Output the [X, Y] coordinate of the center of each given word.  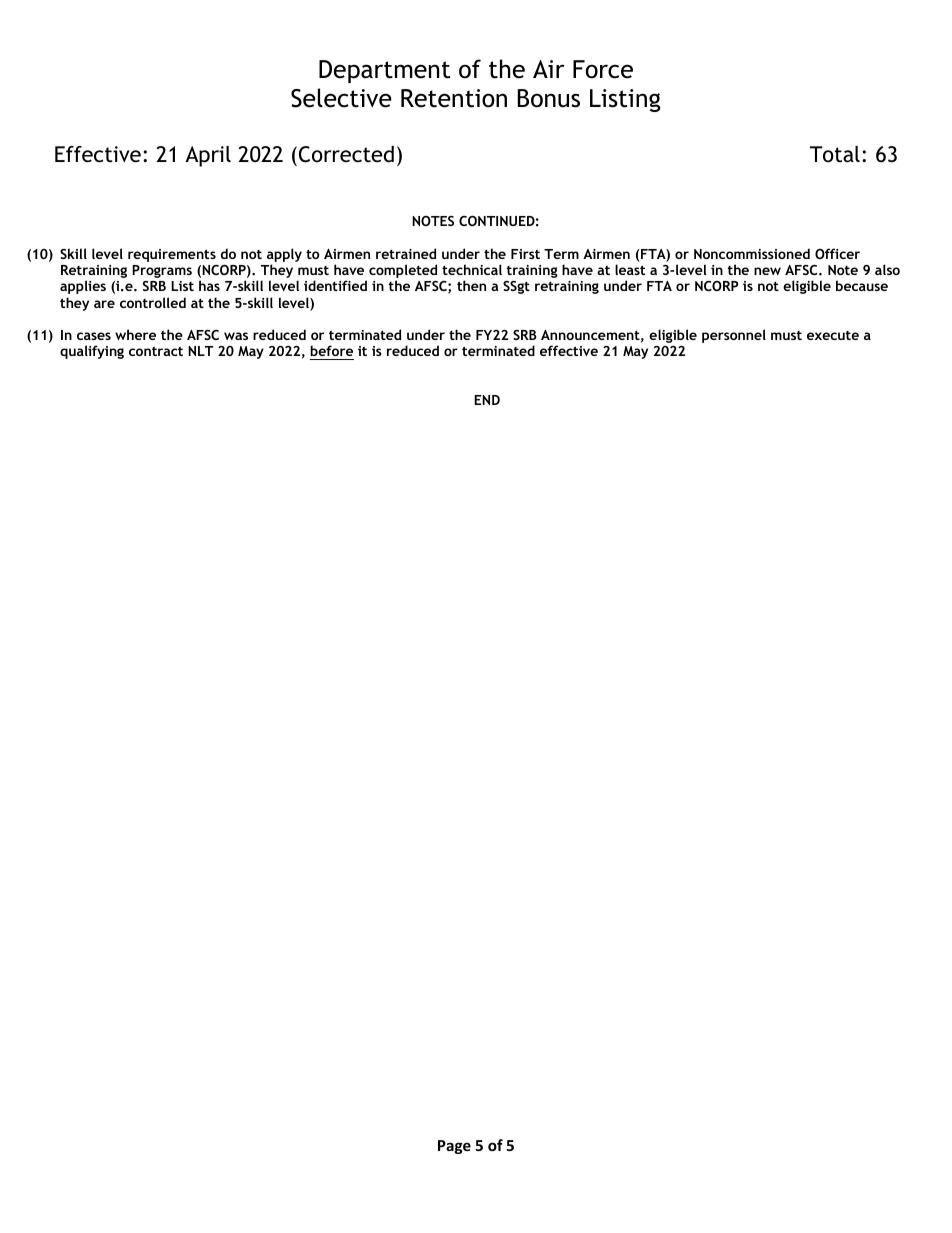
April [208, 156]
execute [833, 335]
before [331, 350]
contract [156, 351]
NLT [200, 351]
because [862, 285]
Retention [454, 98]
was [236, 336]
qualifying [92, 352]
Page [454, 1147]
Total [835, 154]
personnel [734, 336]
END [487, 400]
